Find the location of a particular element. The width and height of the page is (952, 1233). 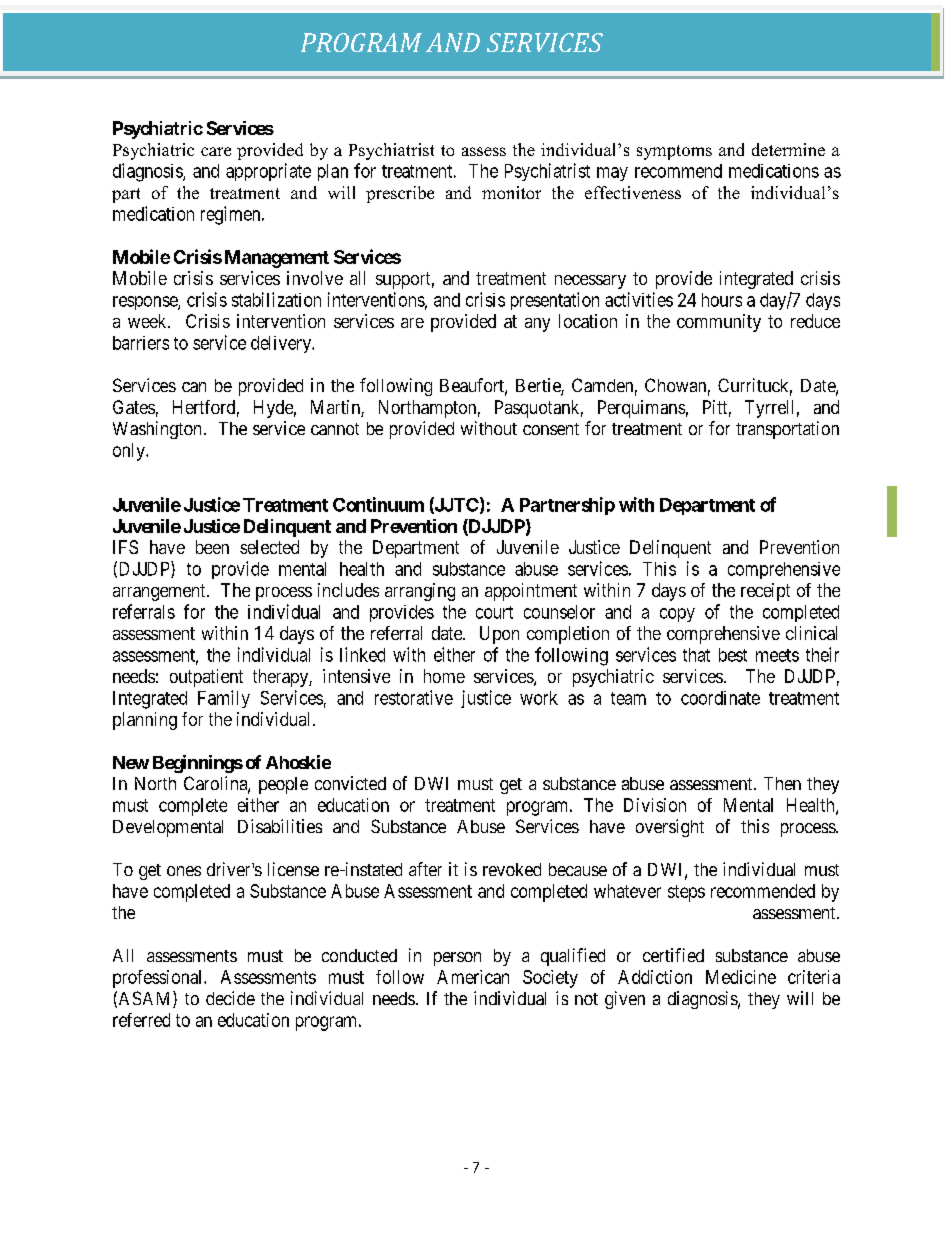

American is located at coordinates (473, 977).
